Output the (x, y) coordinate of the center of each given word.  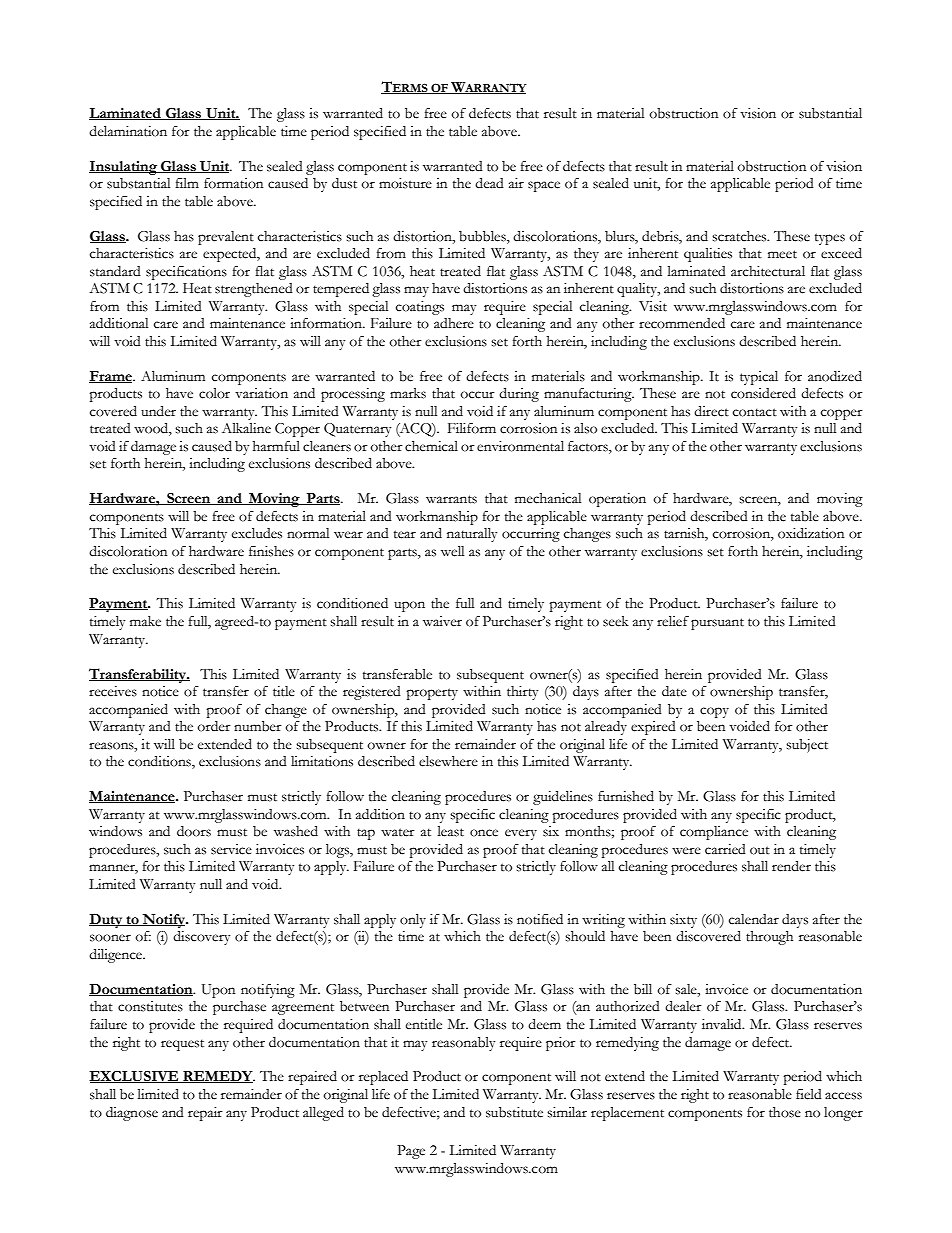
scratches (740, 236)
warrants (451, 499)
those (785, 1112)
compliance (714, 833)
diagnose (132, 1114)
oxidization (811, 533)
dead (489, 183)
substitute (514, 1112)
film (187, 183)
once (484, 833)
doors (194, 831)
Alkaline (246, 428)
